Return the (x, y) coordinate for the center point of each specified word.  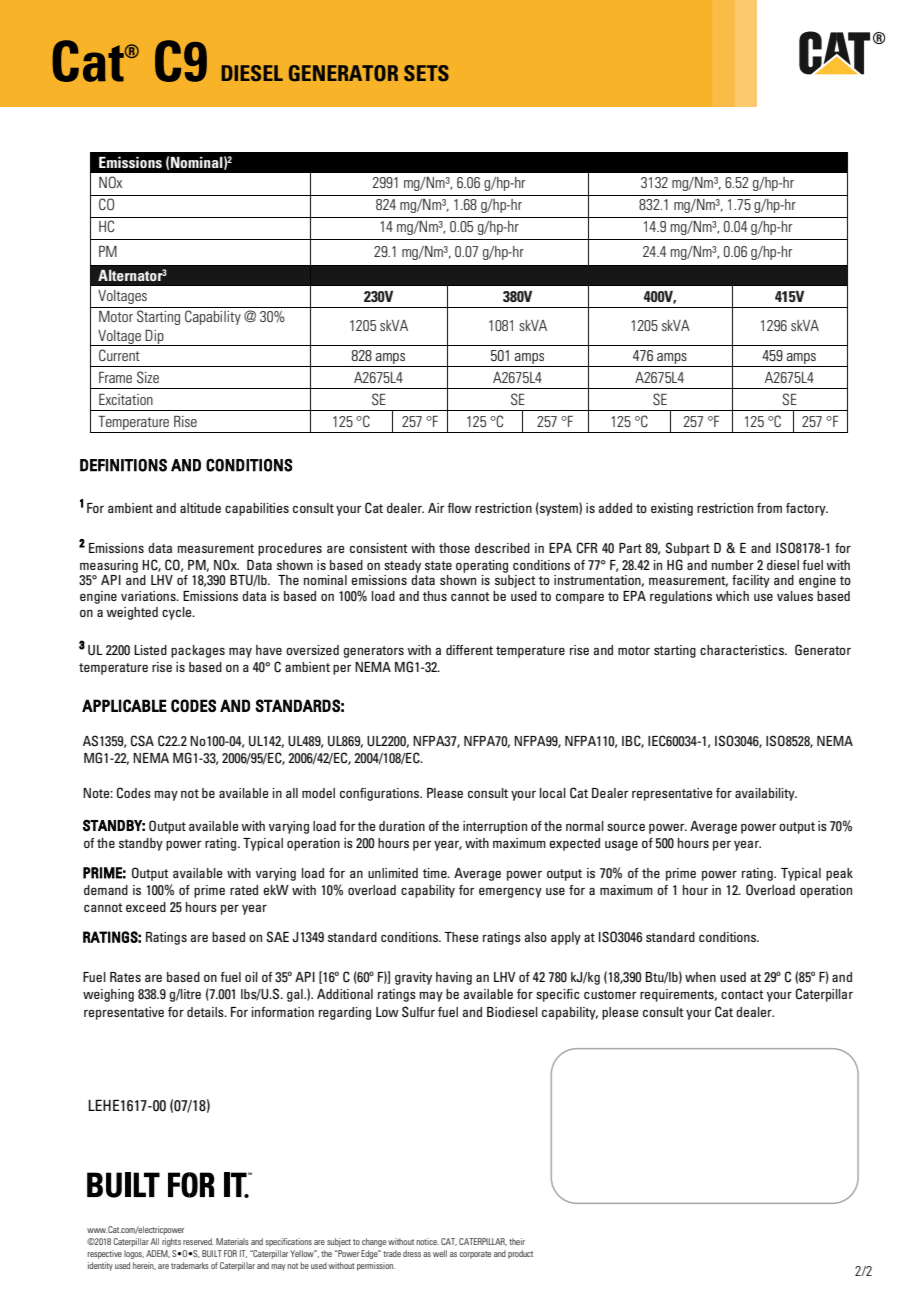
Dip (155, 338)
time (436, 873)
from (769, 508)
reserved (198, 1241)
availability (766, 794)
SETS (426, 73)
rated (244, 890)
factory (807, 509)
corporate (475, 1255)
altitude (200, 508)
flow (459, 508)
